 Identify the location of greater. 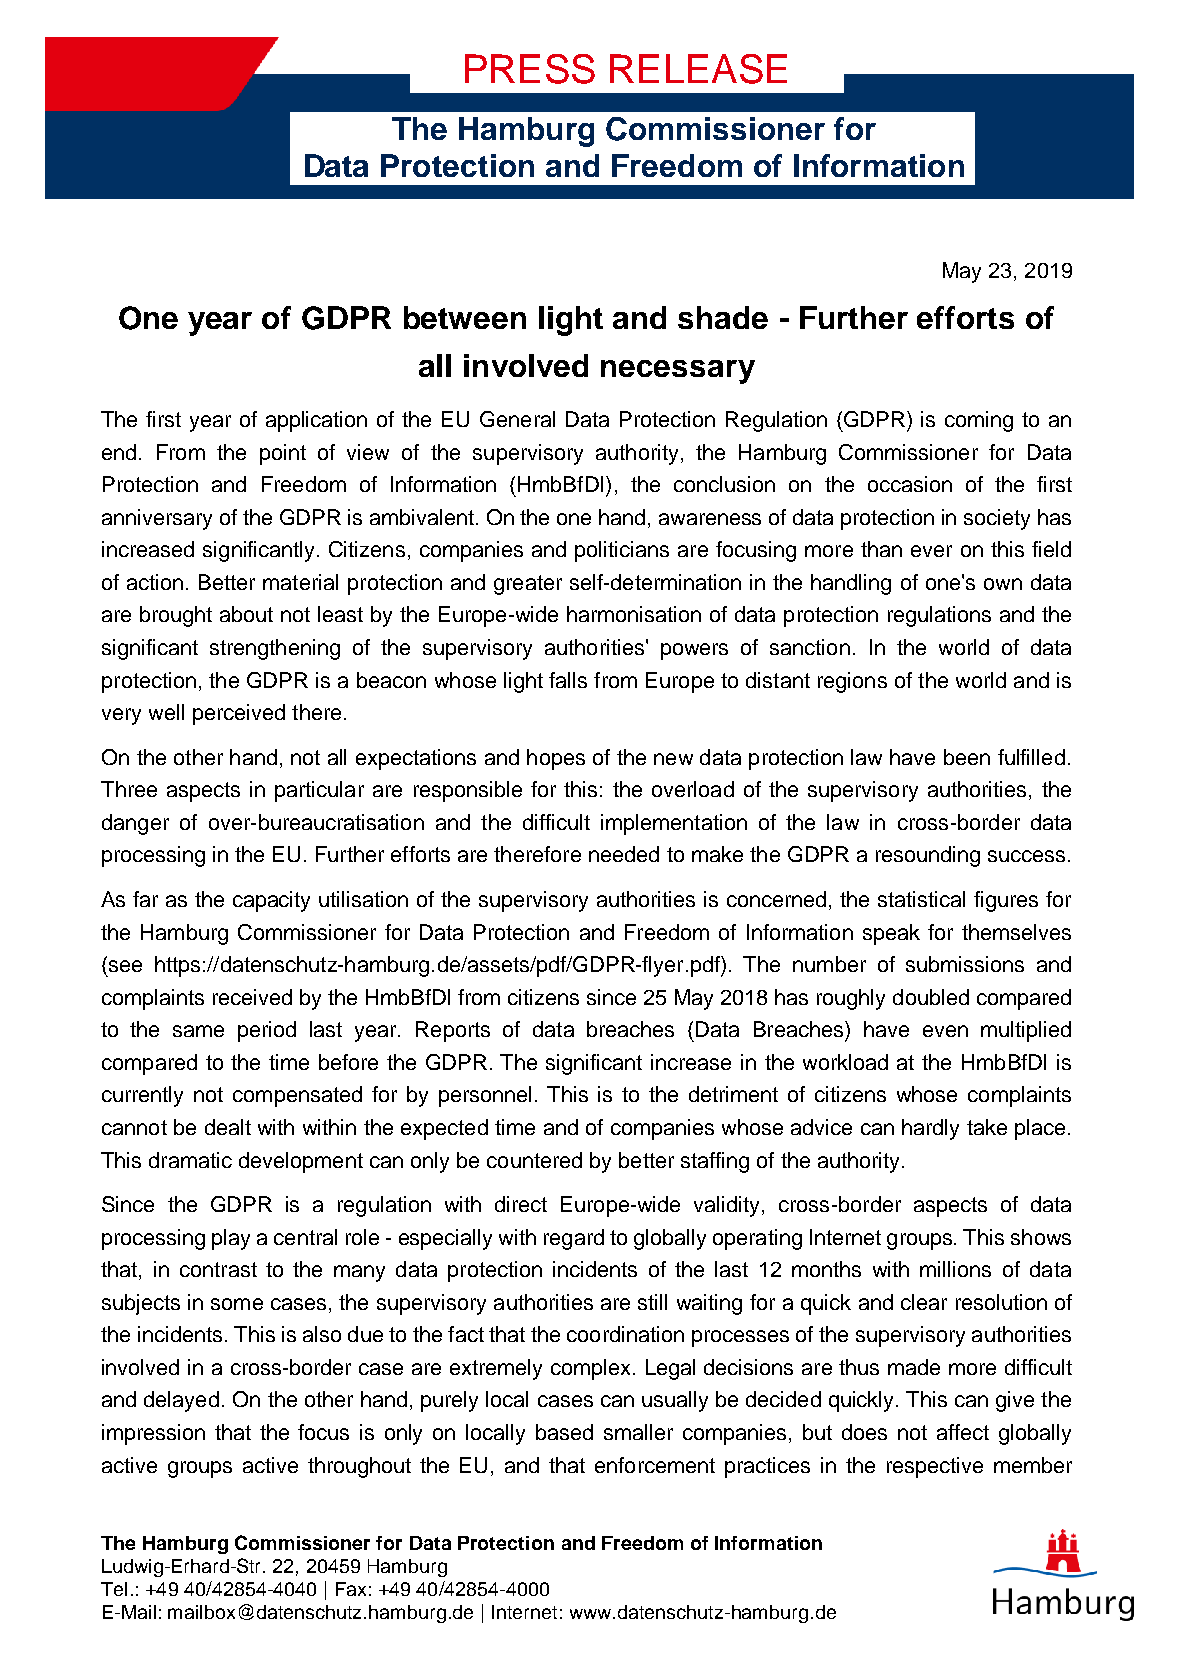
(528, 585).
